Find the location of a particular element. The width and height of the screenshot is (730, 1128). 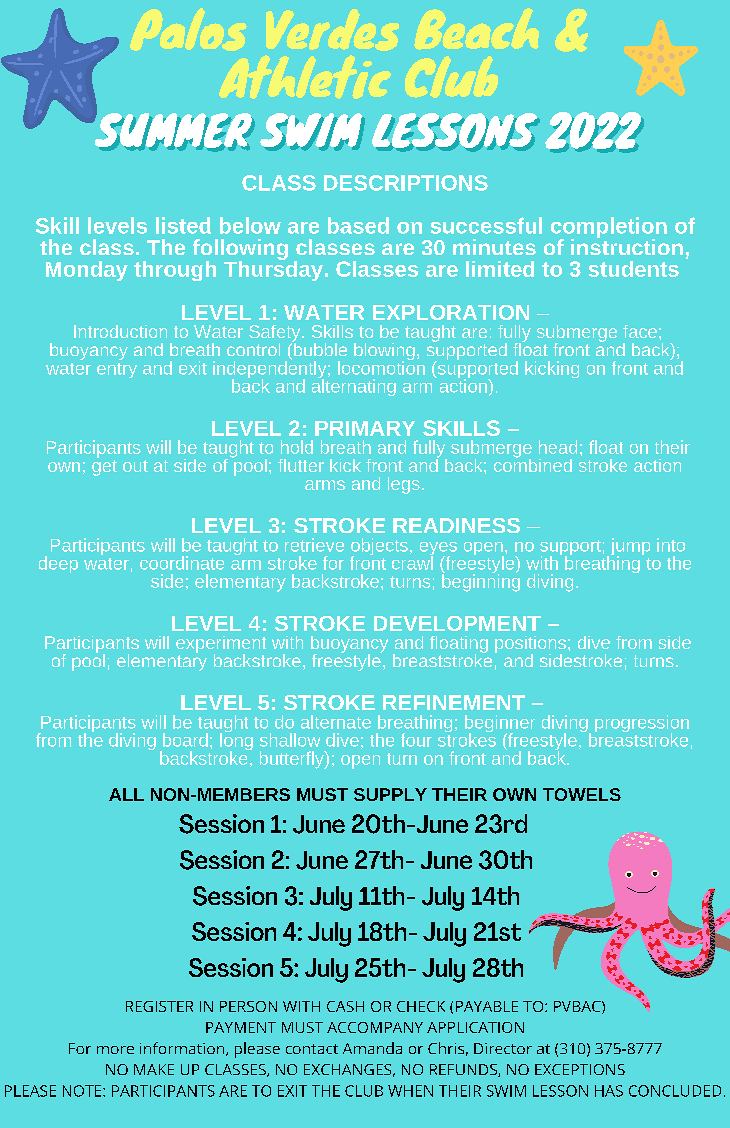

MAKE is located at coordinates (154, 1069).
